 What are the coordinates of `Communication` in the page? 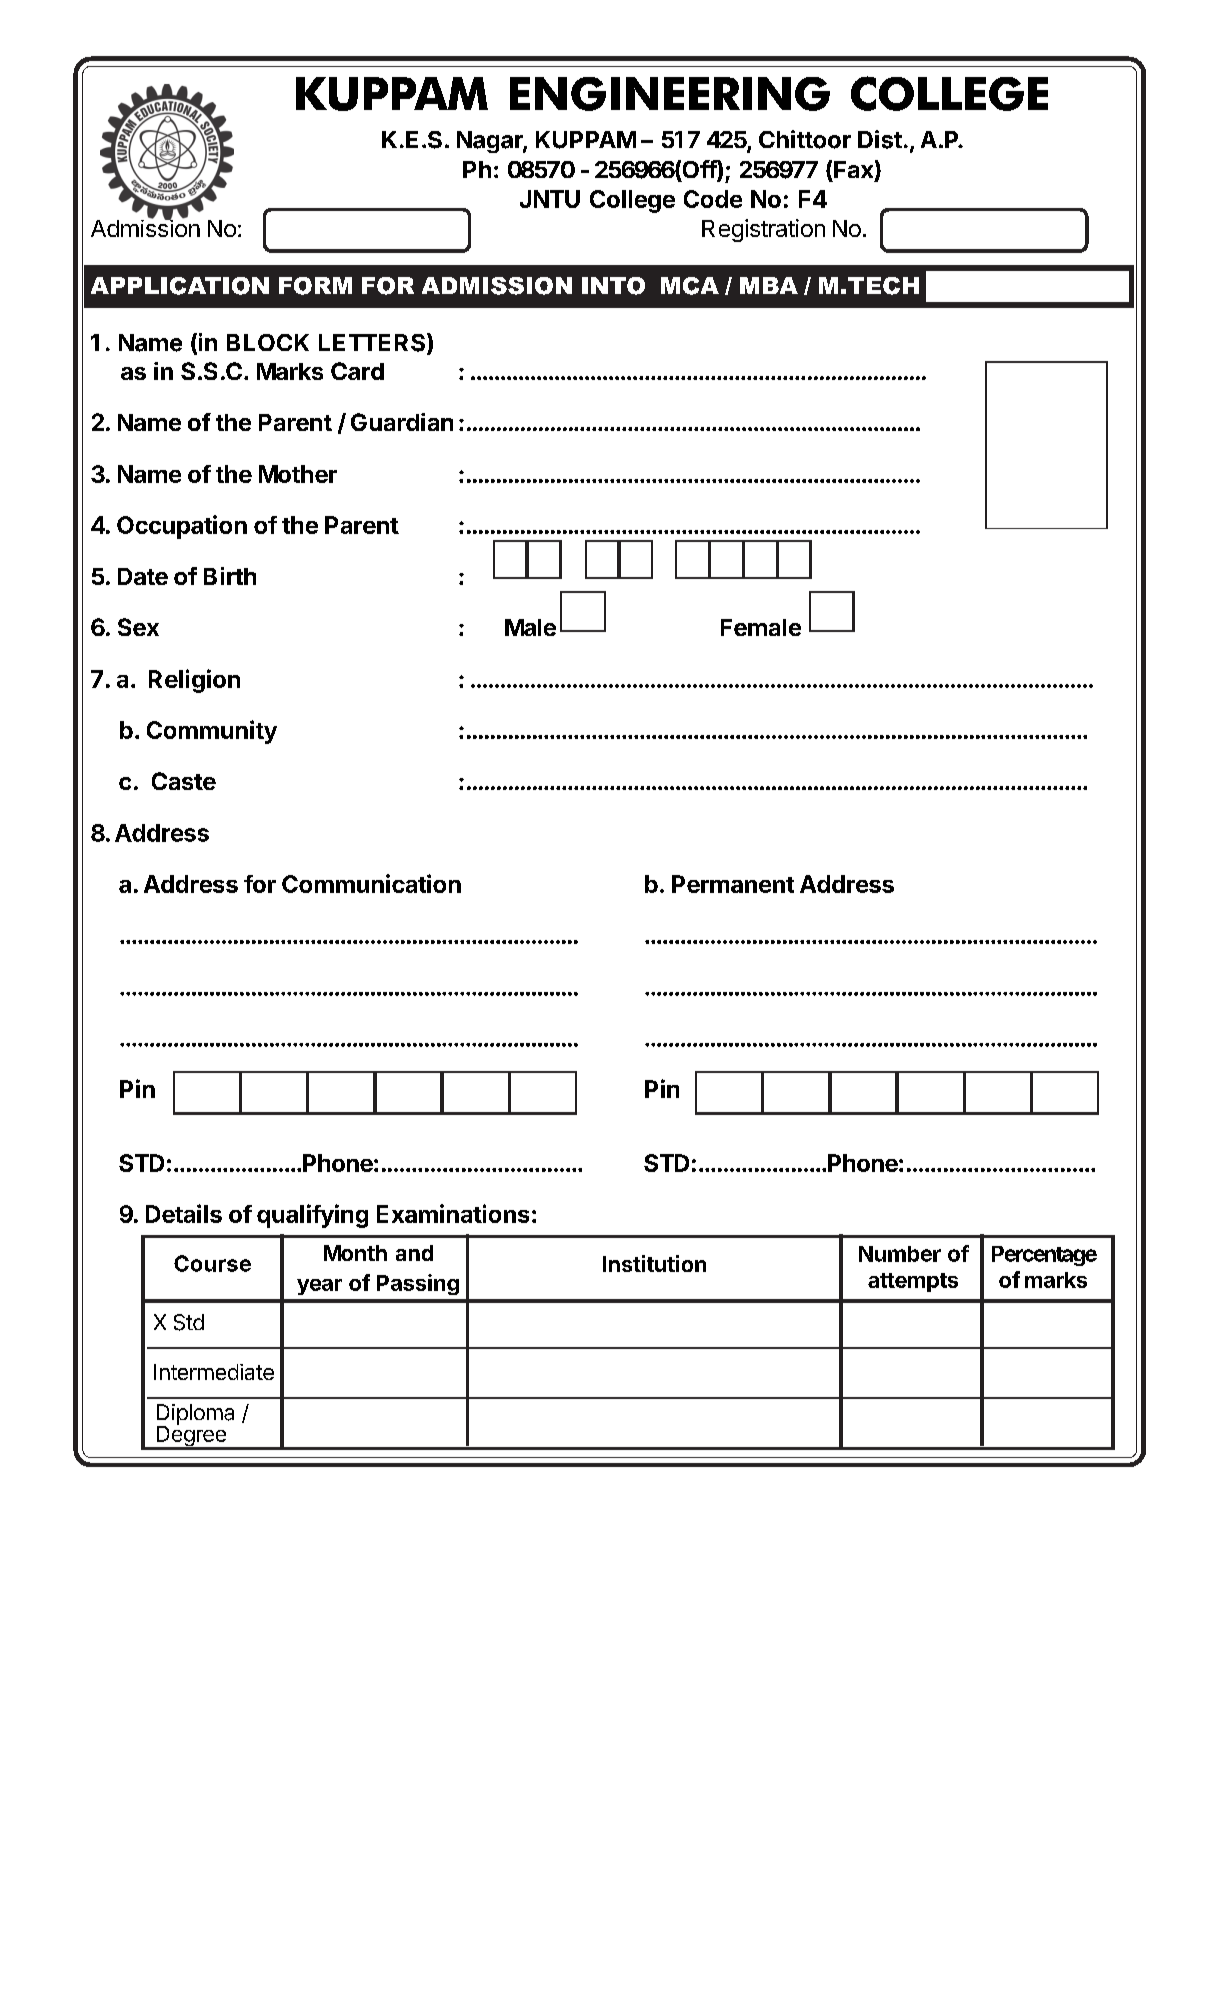 It's located at (371, 883).
